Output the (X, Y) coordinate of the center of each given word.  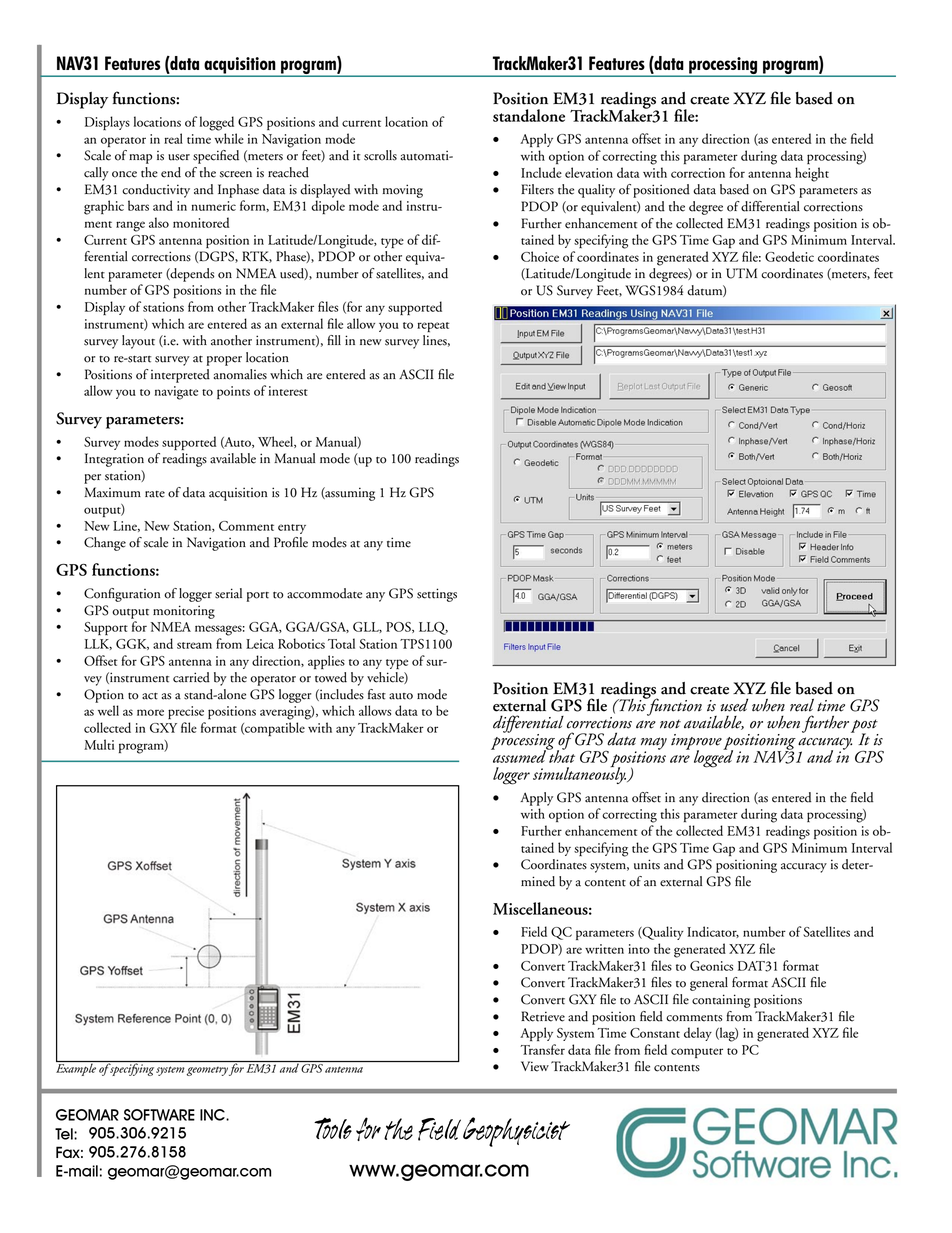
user (179, 157)
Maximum (112, 492)
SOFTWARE (159, 1115)
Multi (99, 744)
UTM (741, 273)
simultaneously (580, 774)
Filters (537, 189)
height (812, 174)
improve (696, 743)
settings (437, 595)
